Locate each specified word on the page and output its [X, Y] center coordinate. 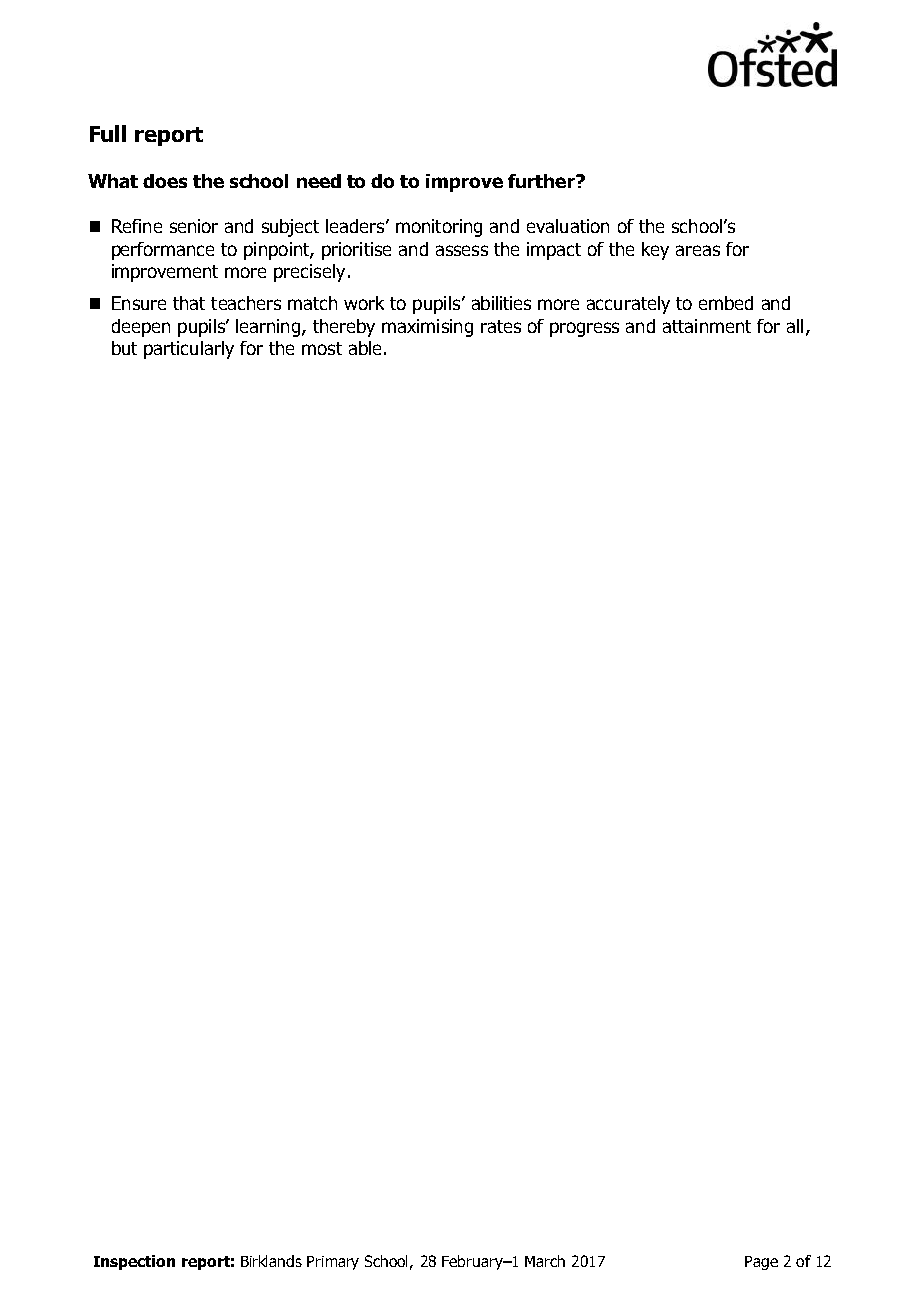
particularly [189, 350]
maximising [427, 328]
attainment [707, 326]
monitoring [439, 228]
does [165, 181]
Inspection [134, 1262]
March [545, 1261]
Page [761, 1263]
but [124, 348]
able [365, 348]
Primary [333, 1263]
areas [698, 250]
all [795, 326]
